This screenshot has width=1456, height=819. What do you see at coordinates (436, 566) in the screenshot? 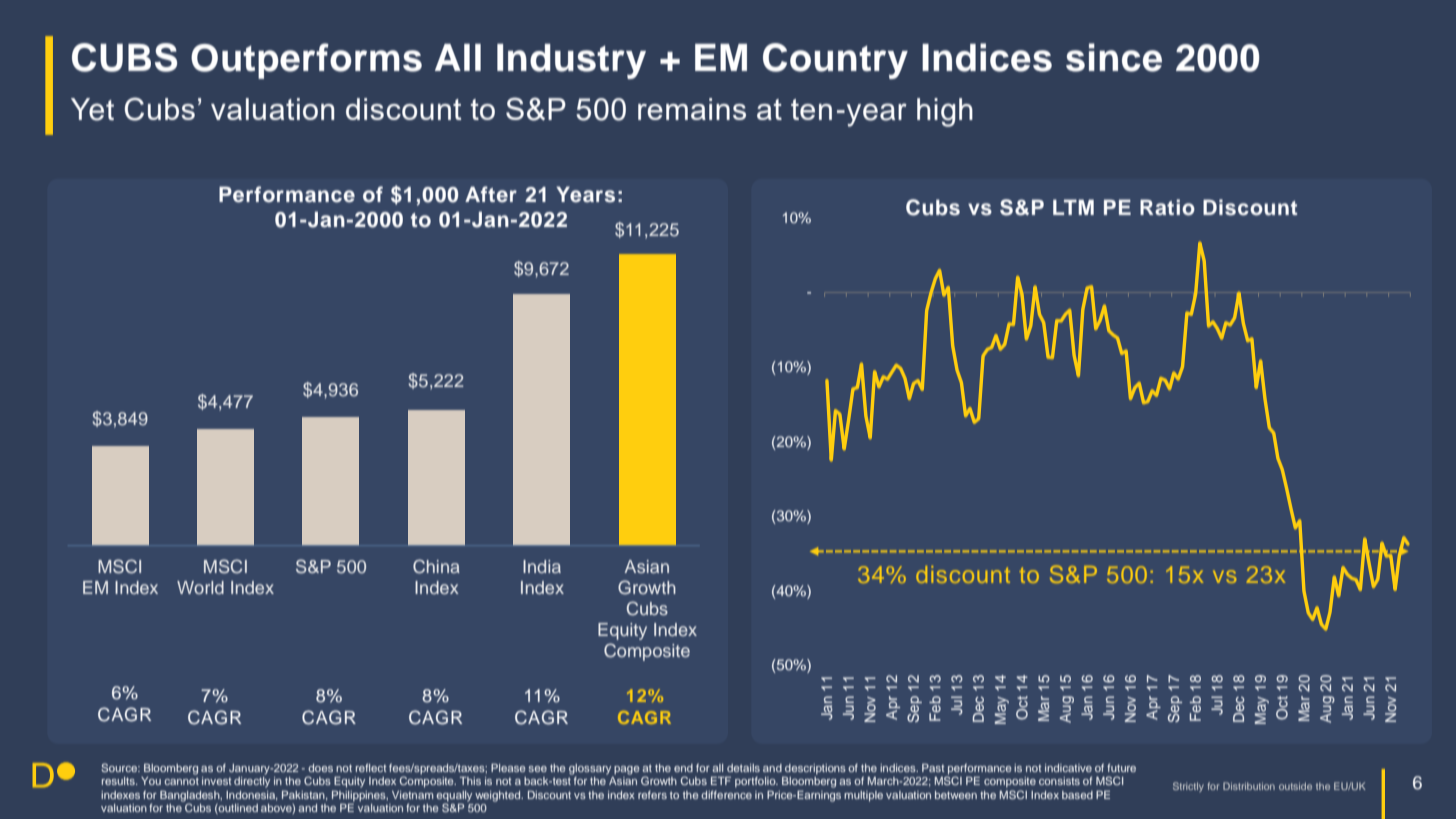
I see `China` at bounding box center [436, 566].
